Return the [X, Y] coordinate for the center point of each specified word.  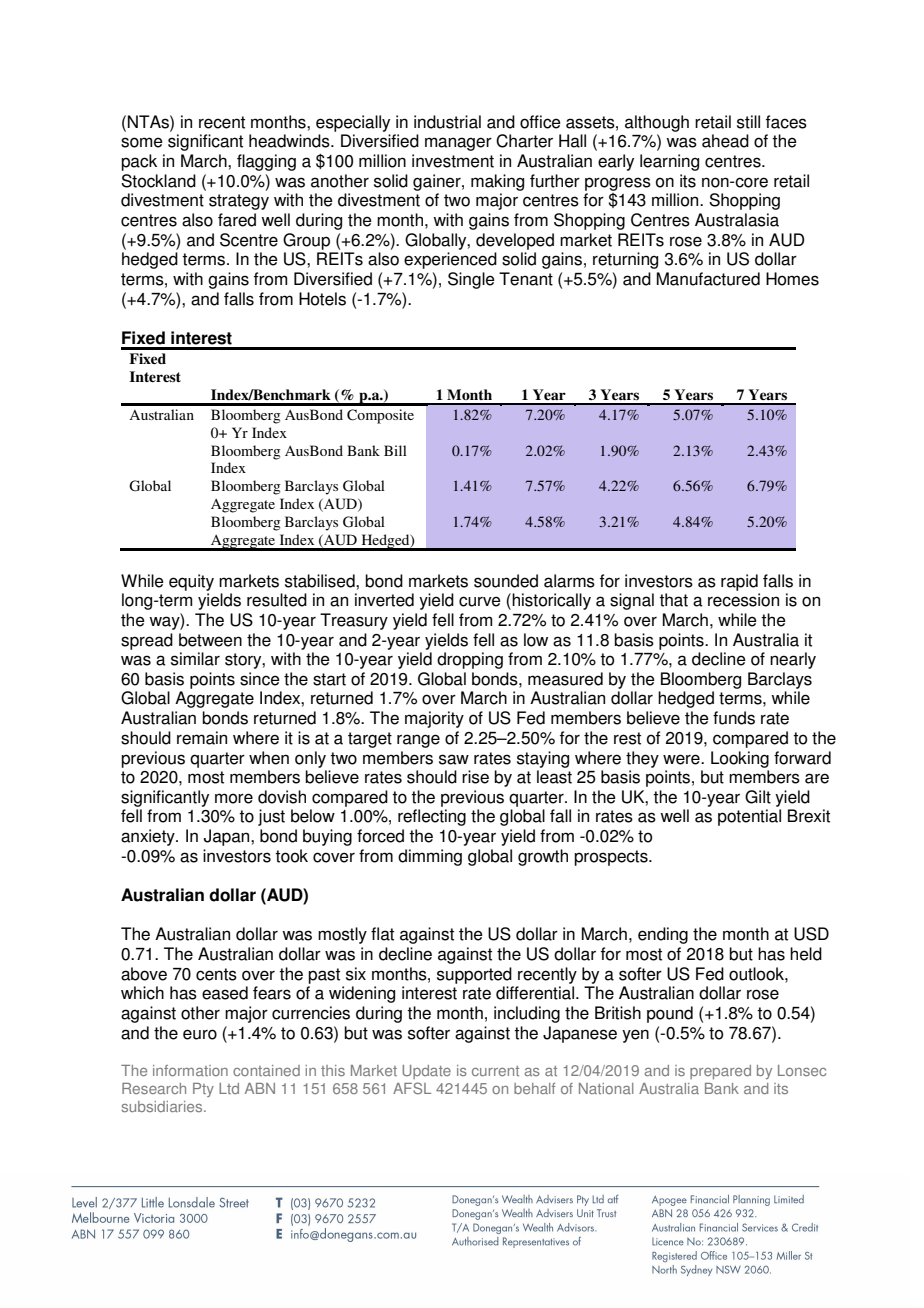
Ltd [229, 1088]
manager [458, 144]
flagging [266, 162]
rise [475, 777]
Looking [740, 759]
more [234, 798]
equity [191, 582]
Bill [395, 450]
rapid [739, 582]
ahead [725, 141]
